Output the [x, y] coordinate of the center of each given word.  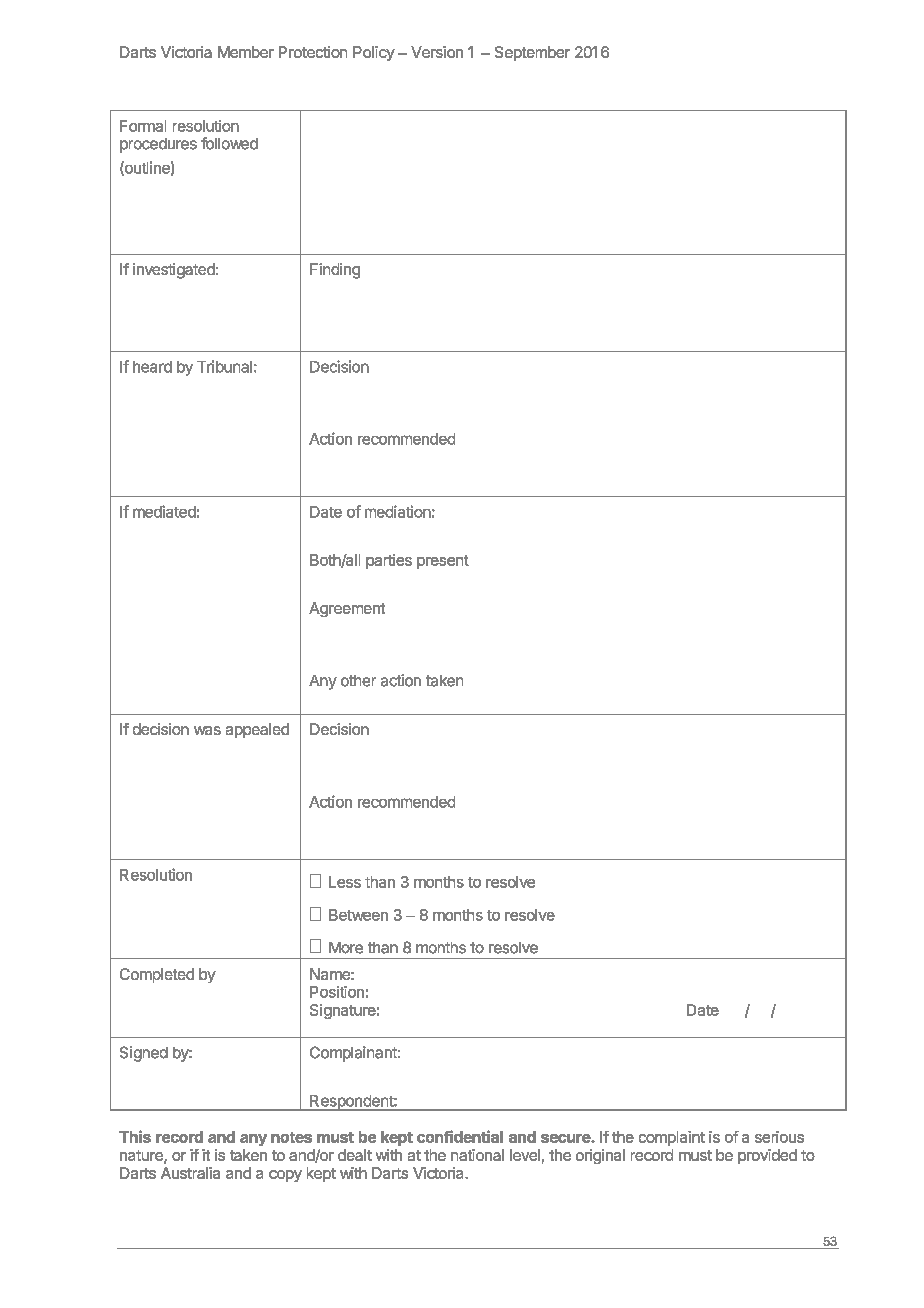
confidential [460, 1136]
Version [437, 52]
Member [246, 52]
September [532, 53]
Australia [190, 1173]
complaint [672, 1138]
